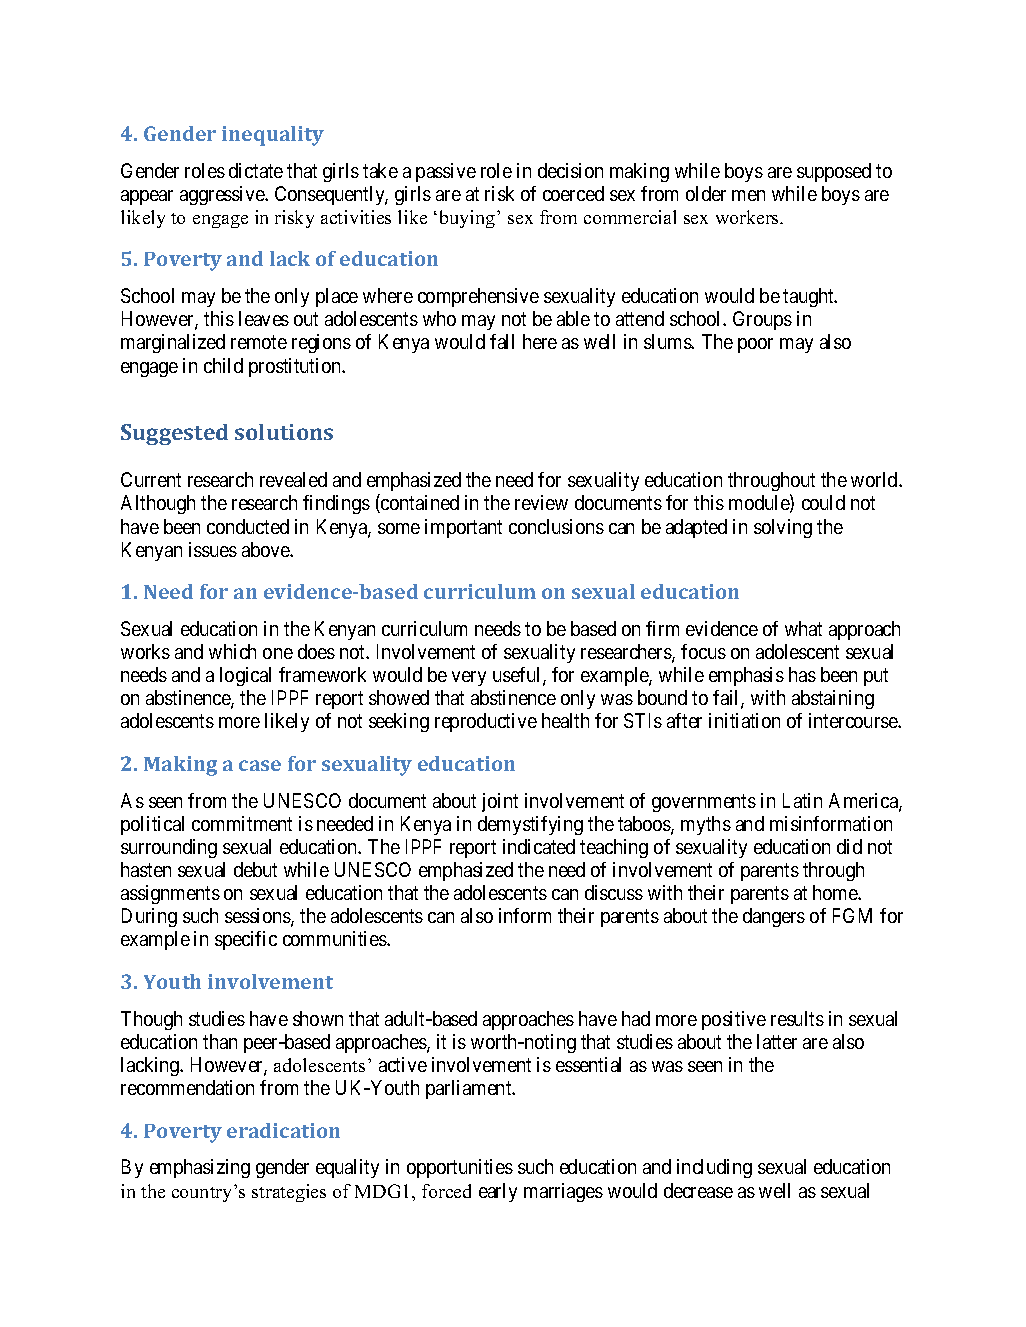 Image resolution: width=1026 pixels, height=1327 pixels. I want to click on early, so click(498, 1192).
